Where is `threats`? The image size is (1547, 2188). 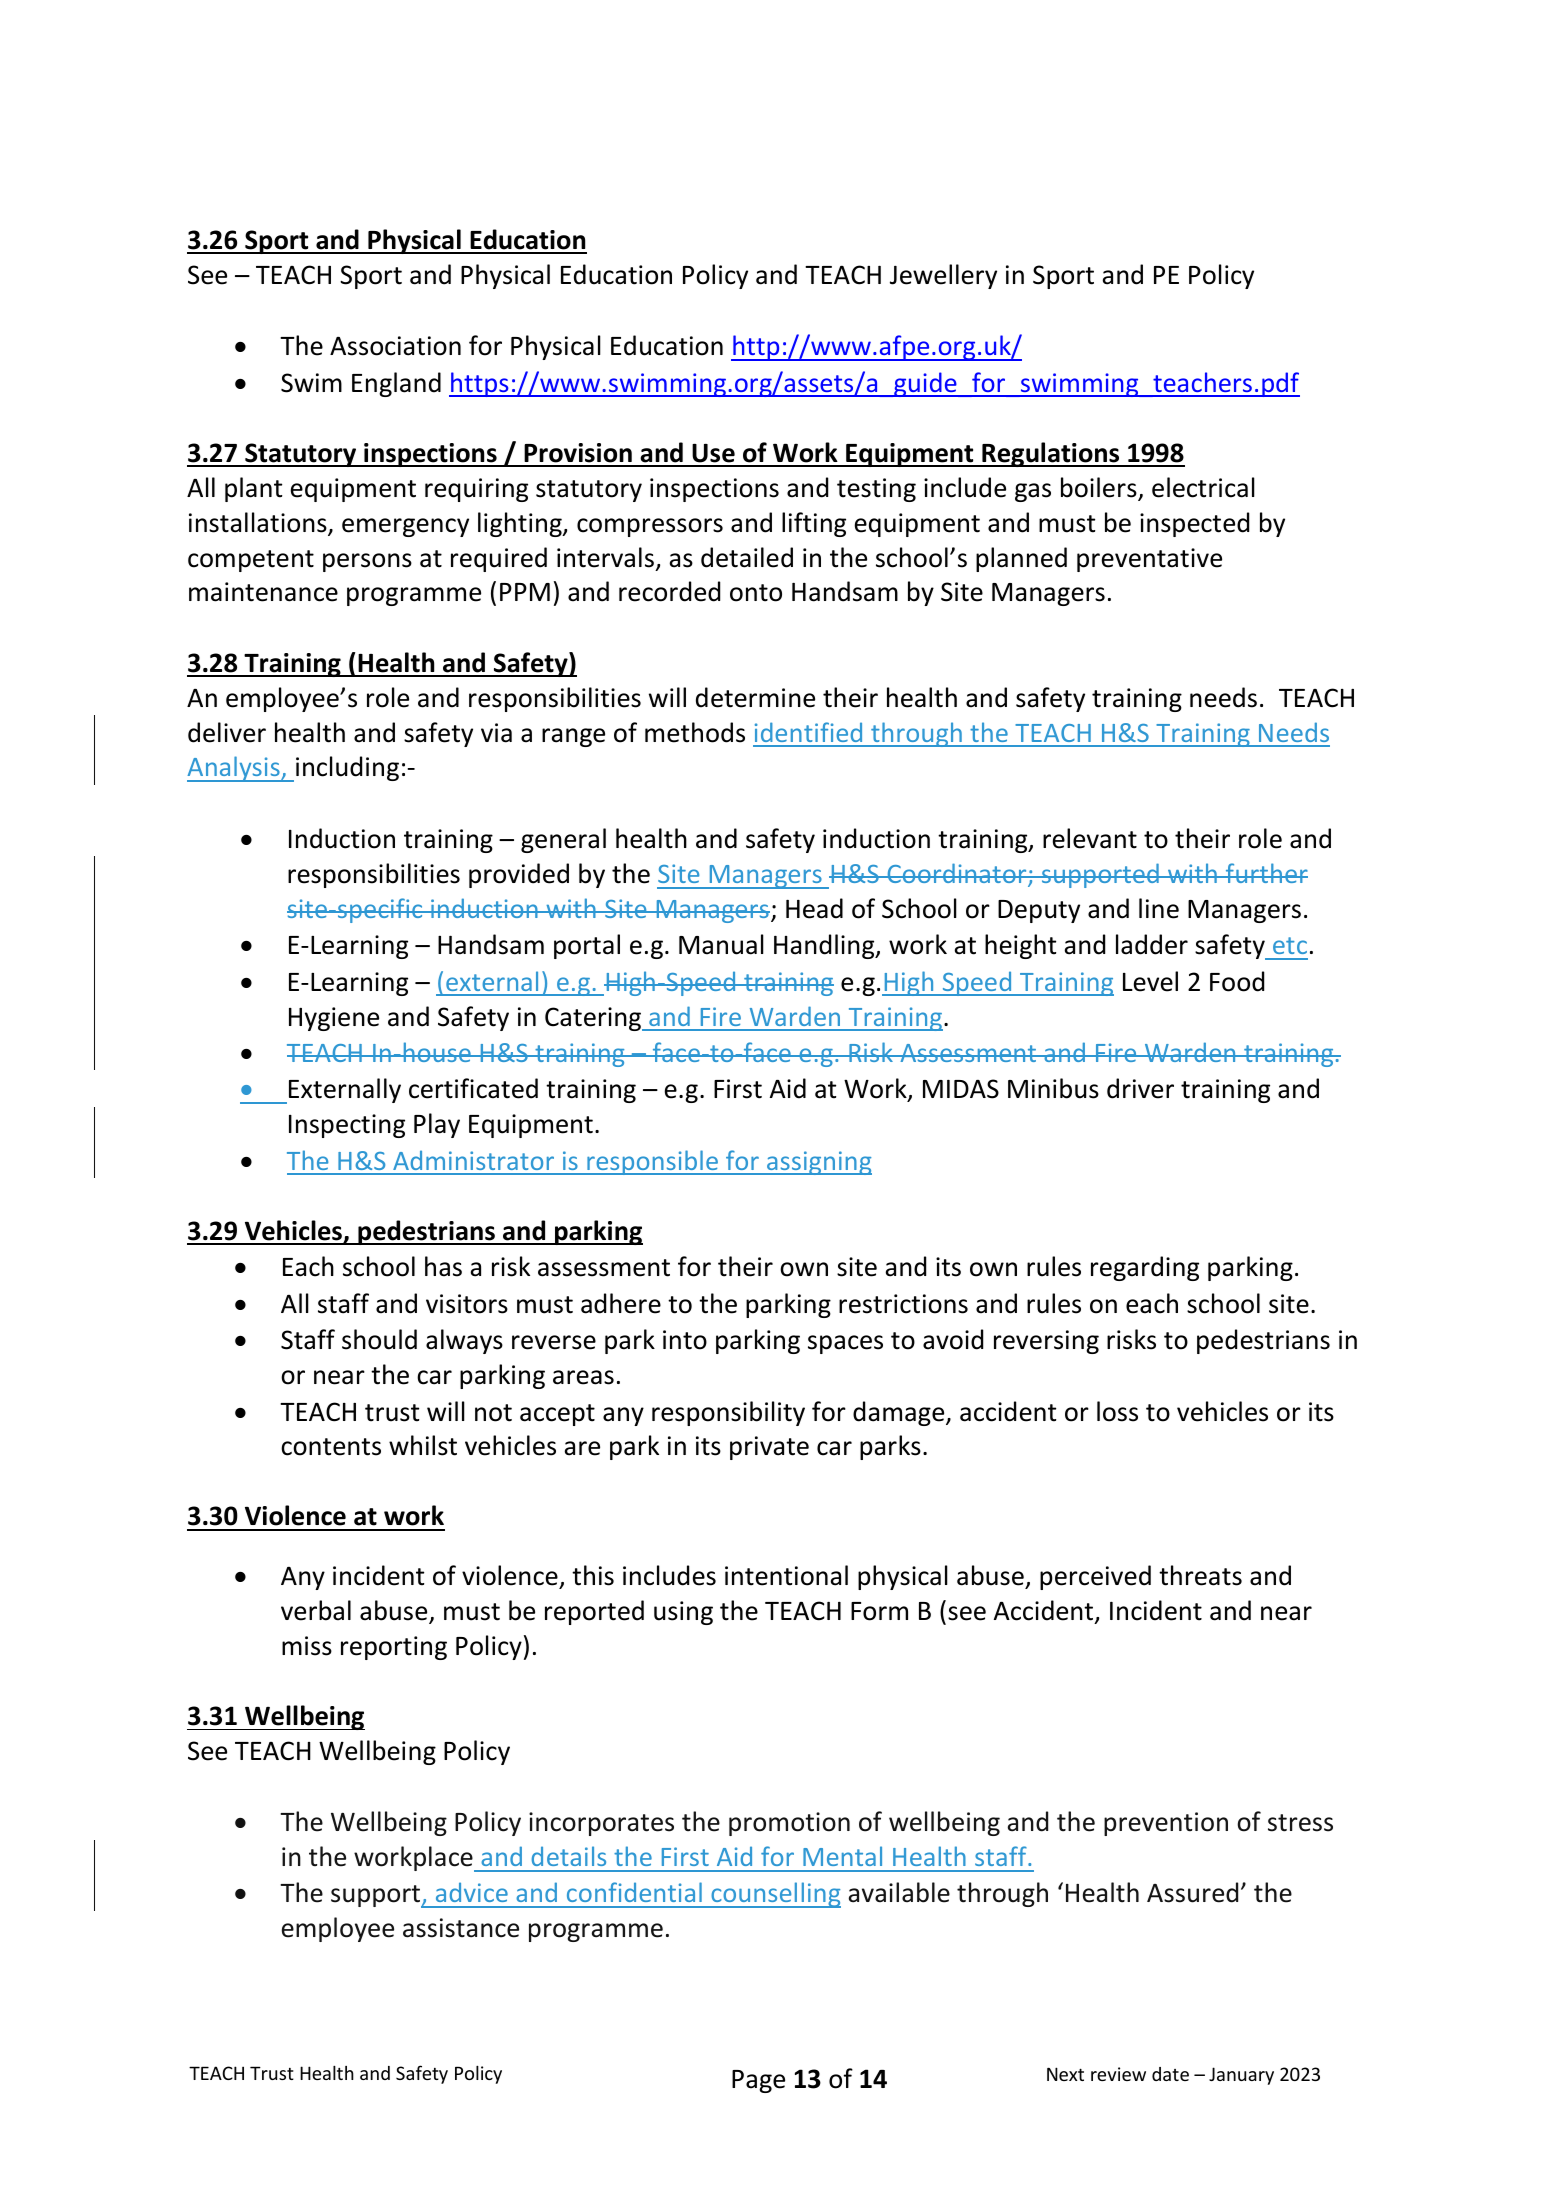 threats is located at coordinates (1200, 1575).
